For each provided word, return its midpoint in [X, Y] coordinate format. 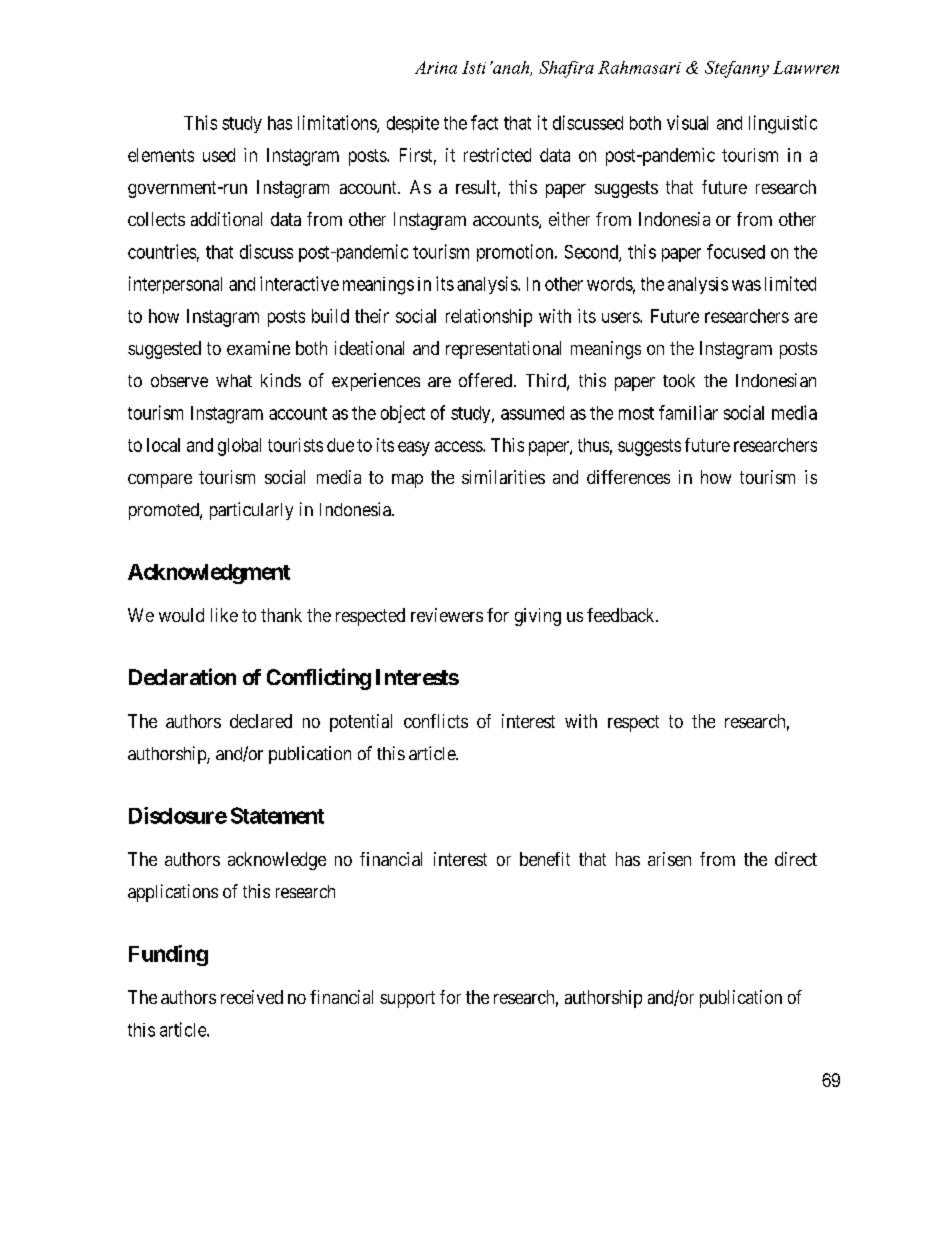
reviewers [447, 615]
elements [161, 155]
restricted [497, 155]
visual [687, 122]
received [252, 997]
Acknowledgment [209, 574]
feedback [622, 615]
